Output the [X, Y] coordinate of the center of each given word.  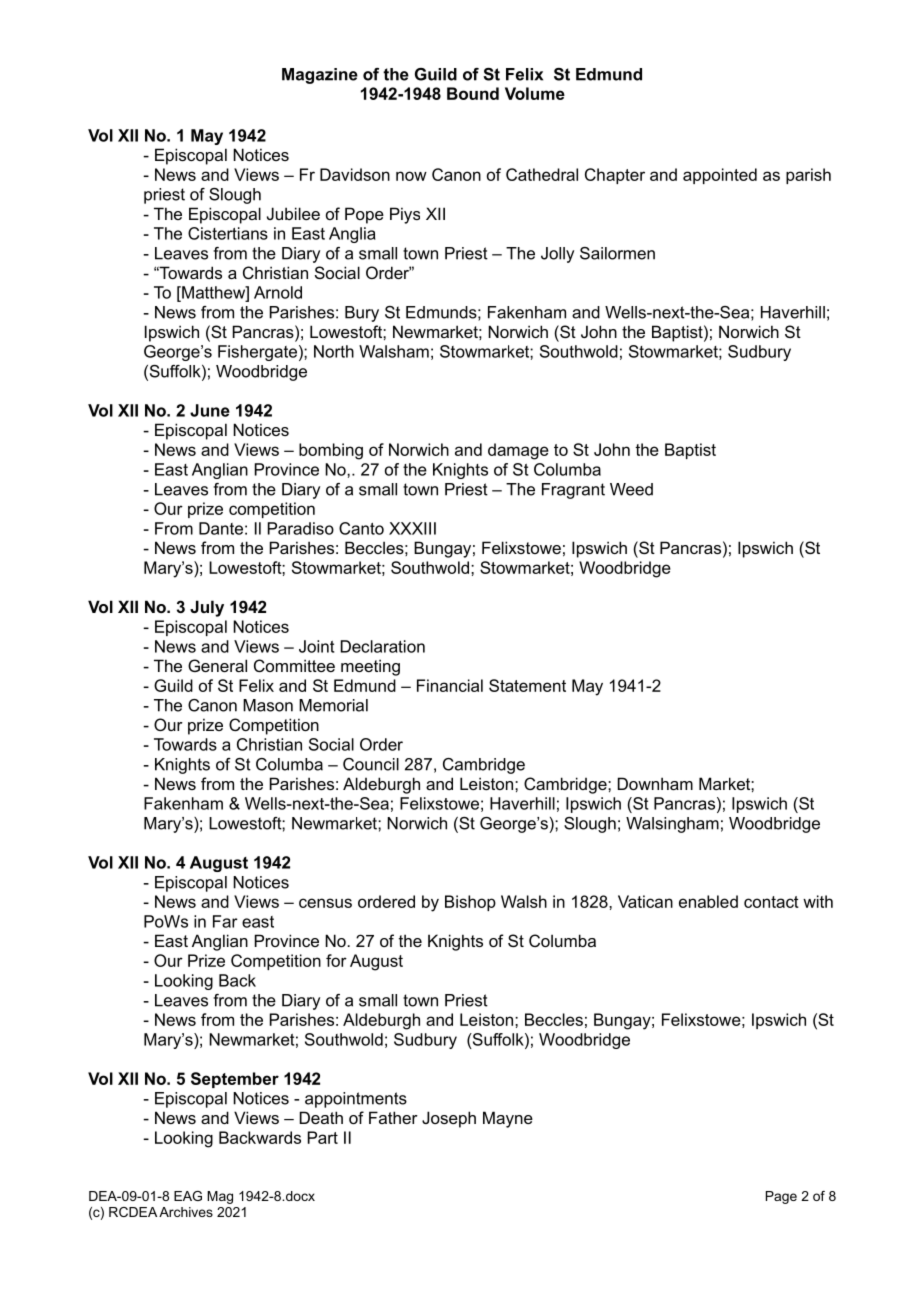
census [325, 903]
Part [323, 1137]
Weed [631, 489]
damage [518, 451]
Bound [473, 93]
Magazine [320, 76]
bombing [331, 451]
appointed [720, 176]
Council [371, 764]
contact [771, 902]
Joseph [449, 1119]
